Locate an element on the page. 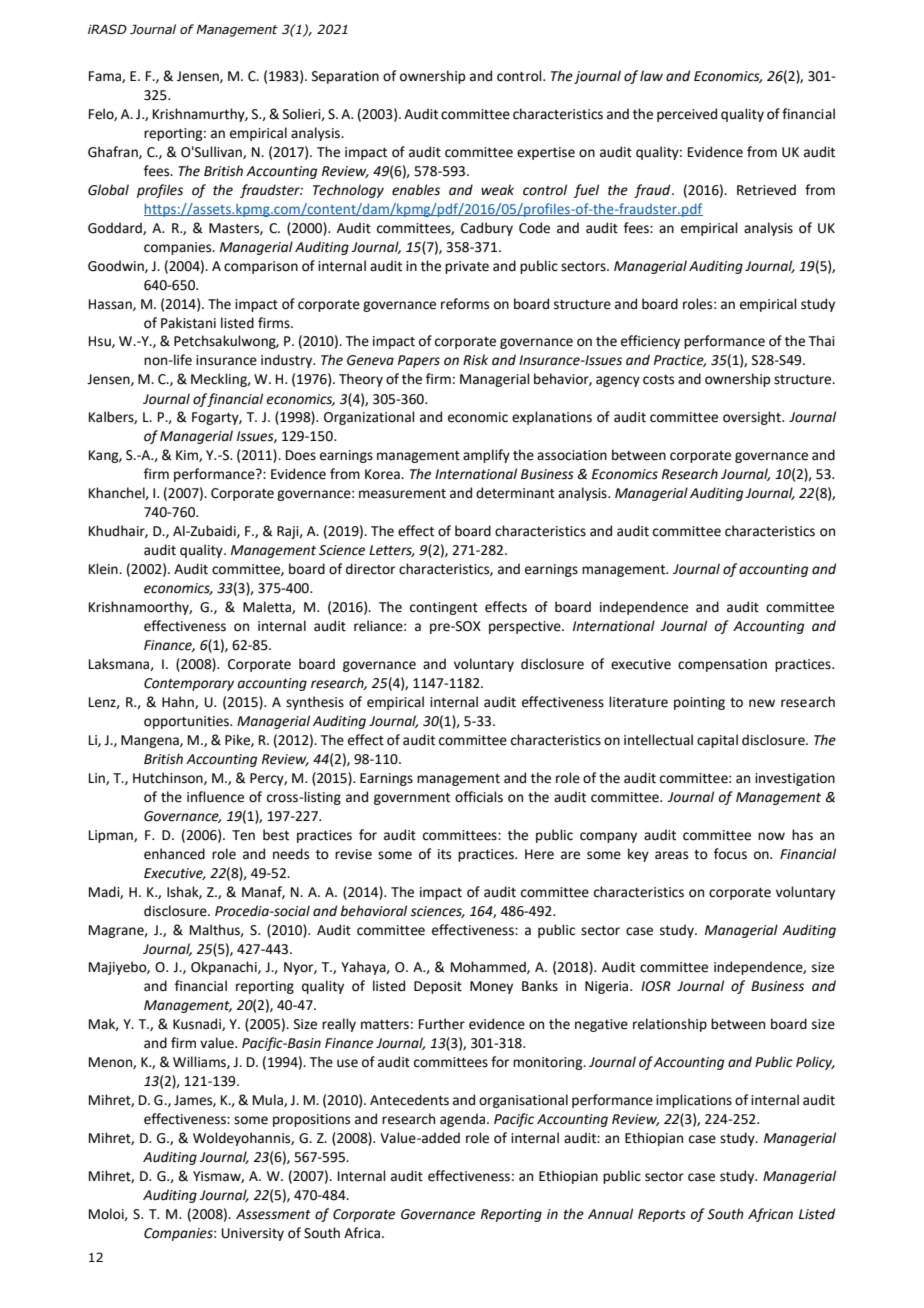 Image resolution: width=924 pixels, height=1308 pixels. agenda is located at coordinates (464, 1120).
